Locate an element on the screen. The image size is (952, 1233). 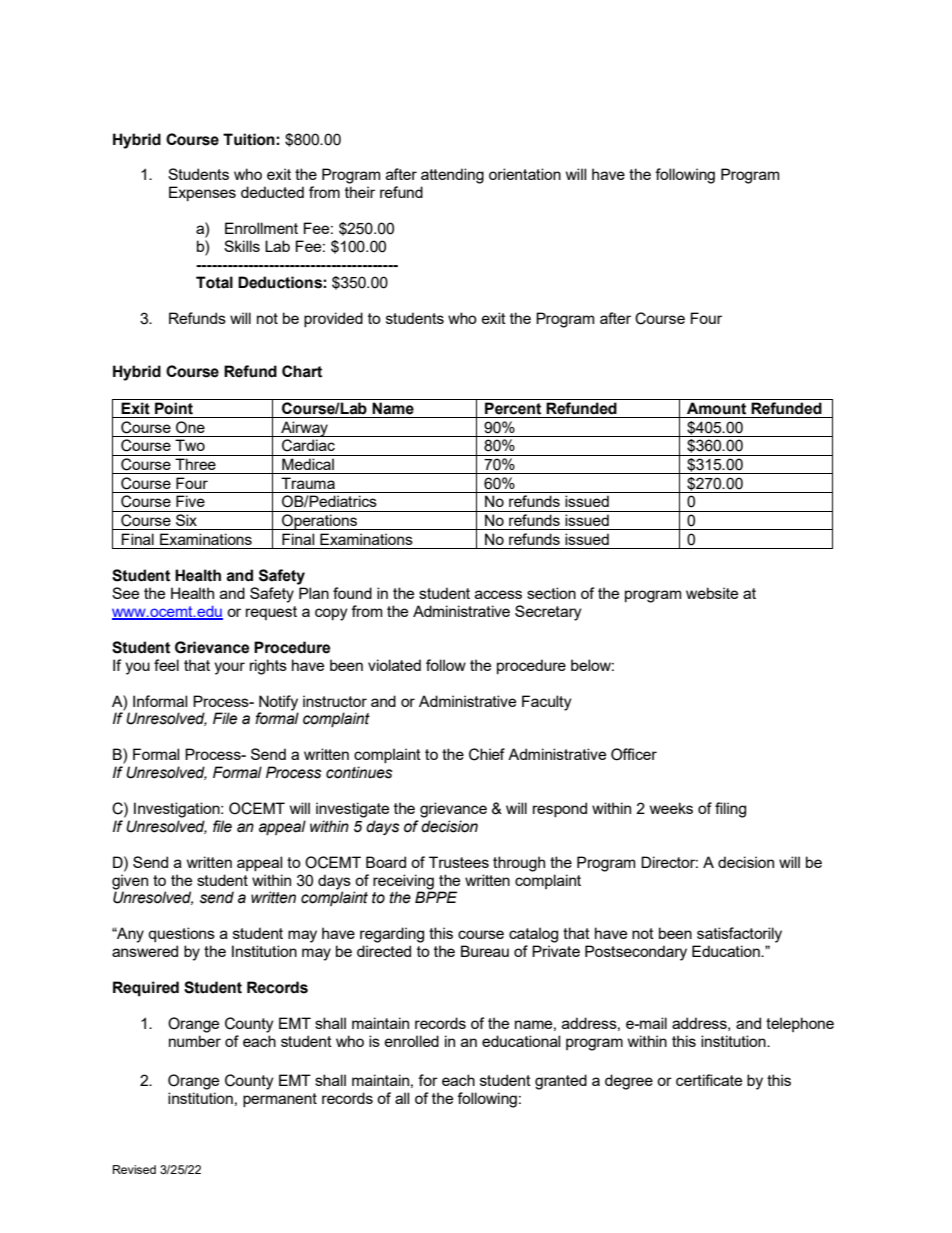
orientation is located at coordinates (525, 174).
